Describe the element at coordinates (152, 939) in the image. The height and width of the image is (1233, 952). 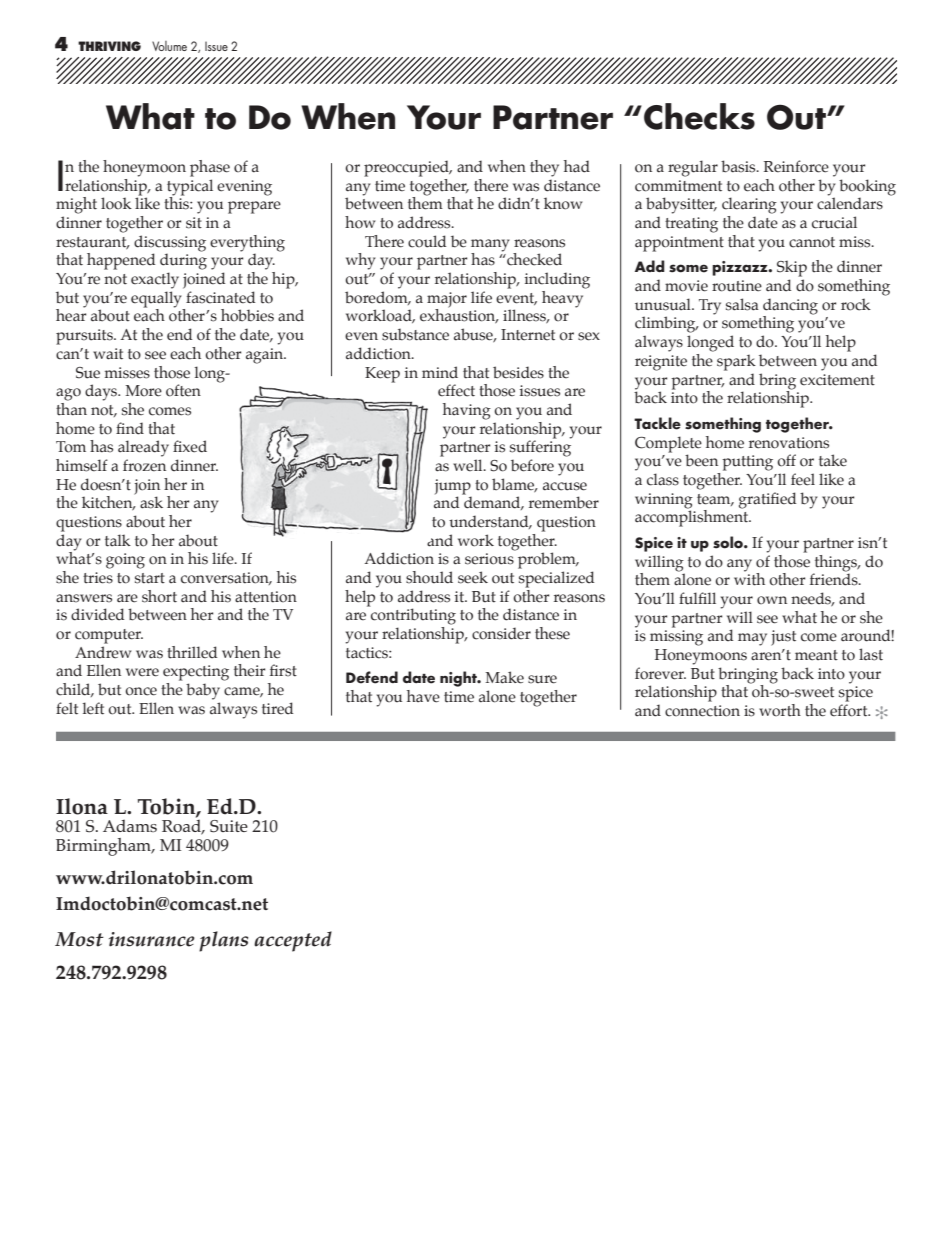
I see `insurance` at that location.
